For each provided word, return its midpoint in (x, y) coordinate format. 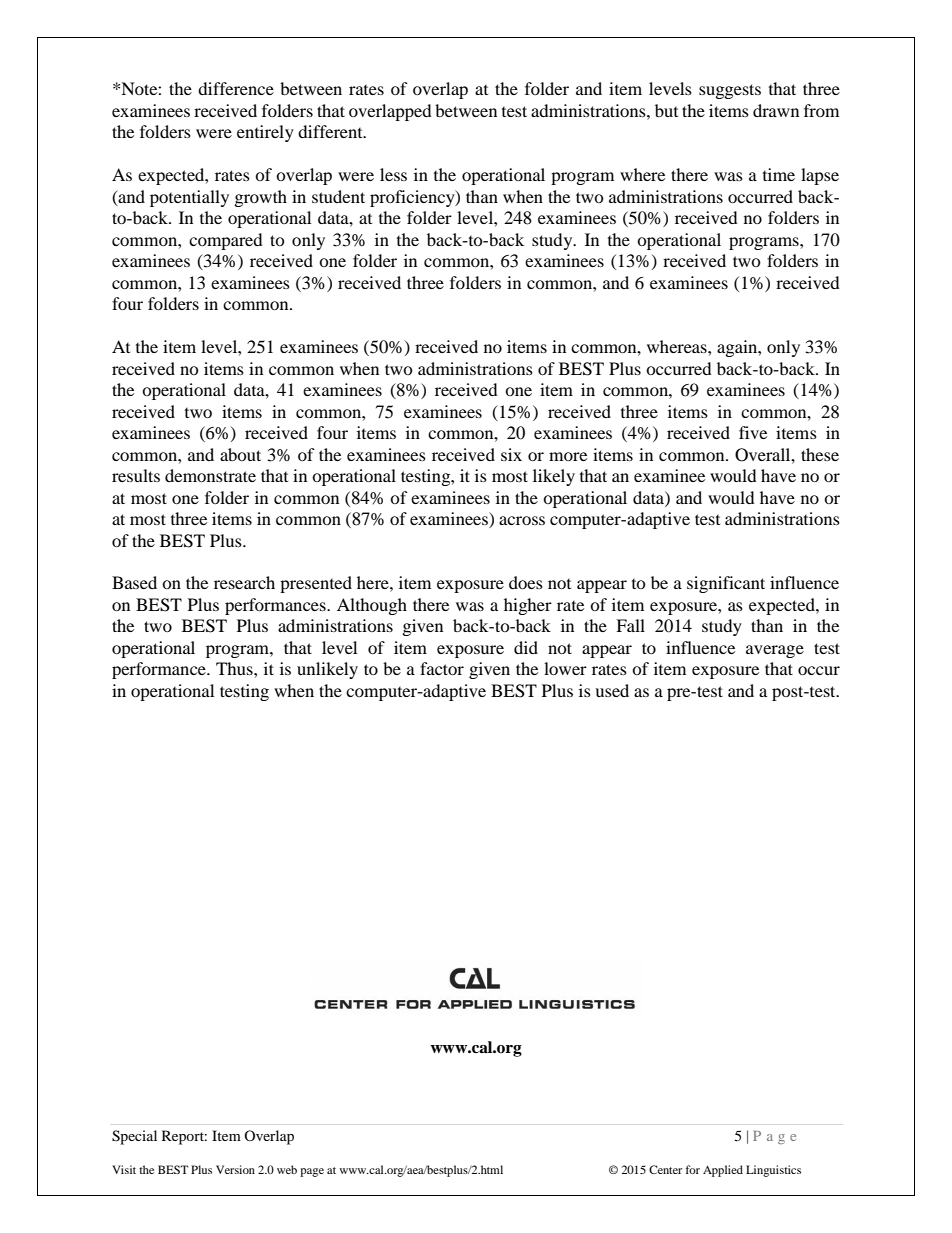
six (511, 454)
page (312, 1172)
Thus (235, 668)
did (526, 647)
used (612, 690)
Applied (723, 1171)
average (775, 651)
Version (235, 1169)
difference (236, 88)
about (240, 454)
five (753, 432)
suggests (730, 91)
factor (442, 668)
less (393, 174)
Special (134, 1137)
